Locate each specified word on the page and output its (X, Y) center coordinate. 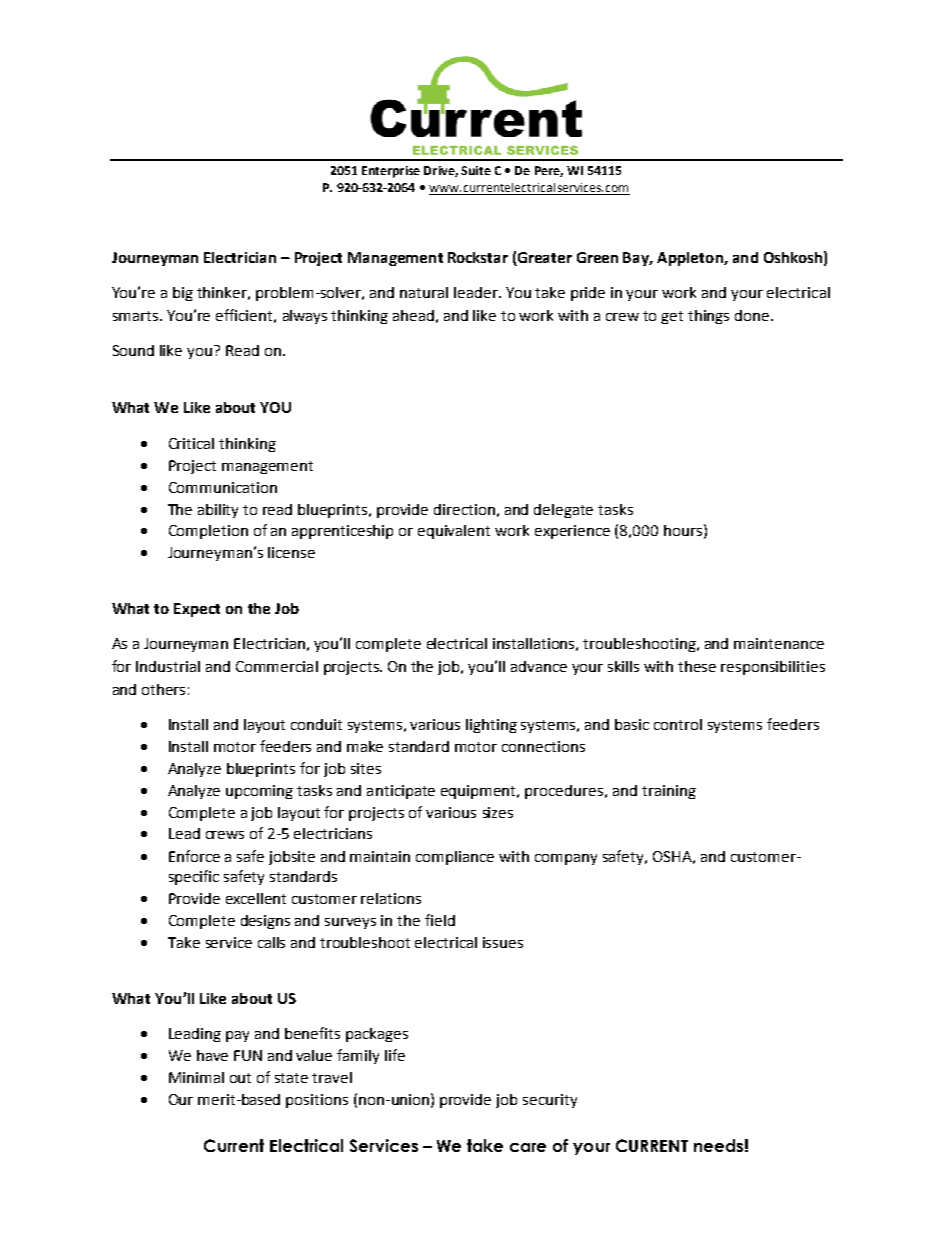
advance (539, 666)
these (697, 666)
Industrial (168, 666)
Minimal (196, 1077)
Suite (476, 170)
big (183, 294)
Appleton (691, 259)
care (528, 1147)
